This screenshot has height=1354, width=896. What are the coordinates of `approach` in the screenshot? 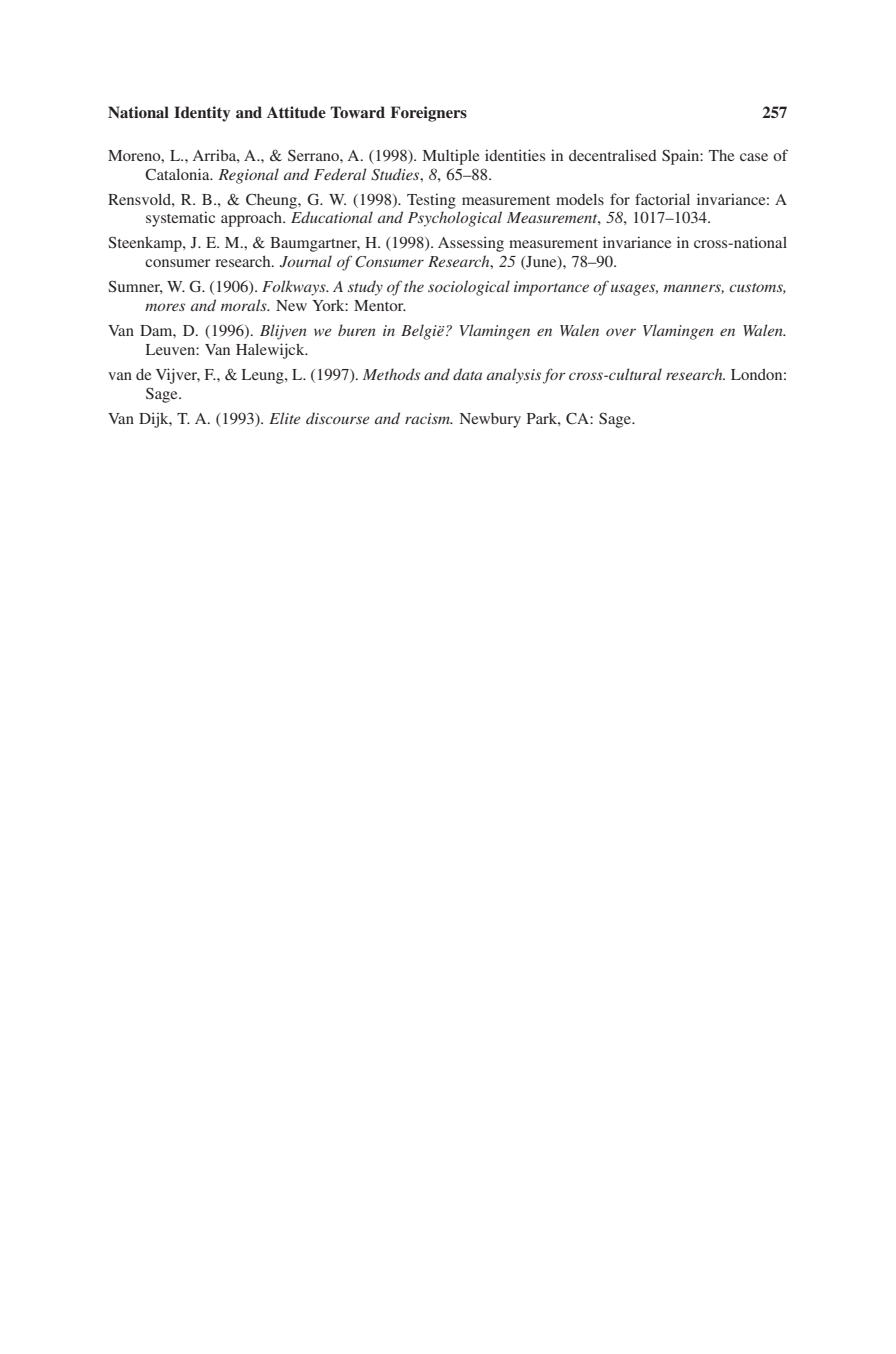 It's located at (252, 219).
